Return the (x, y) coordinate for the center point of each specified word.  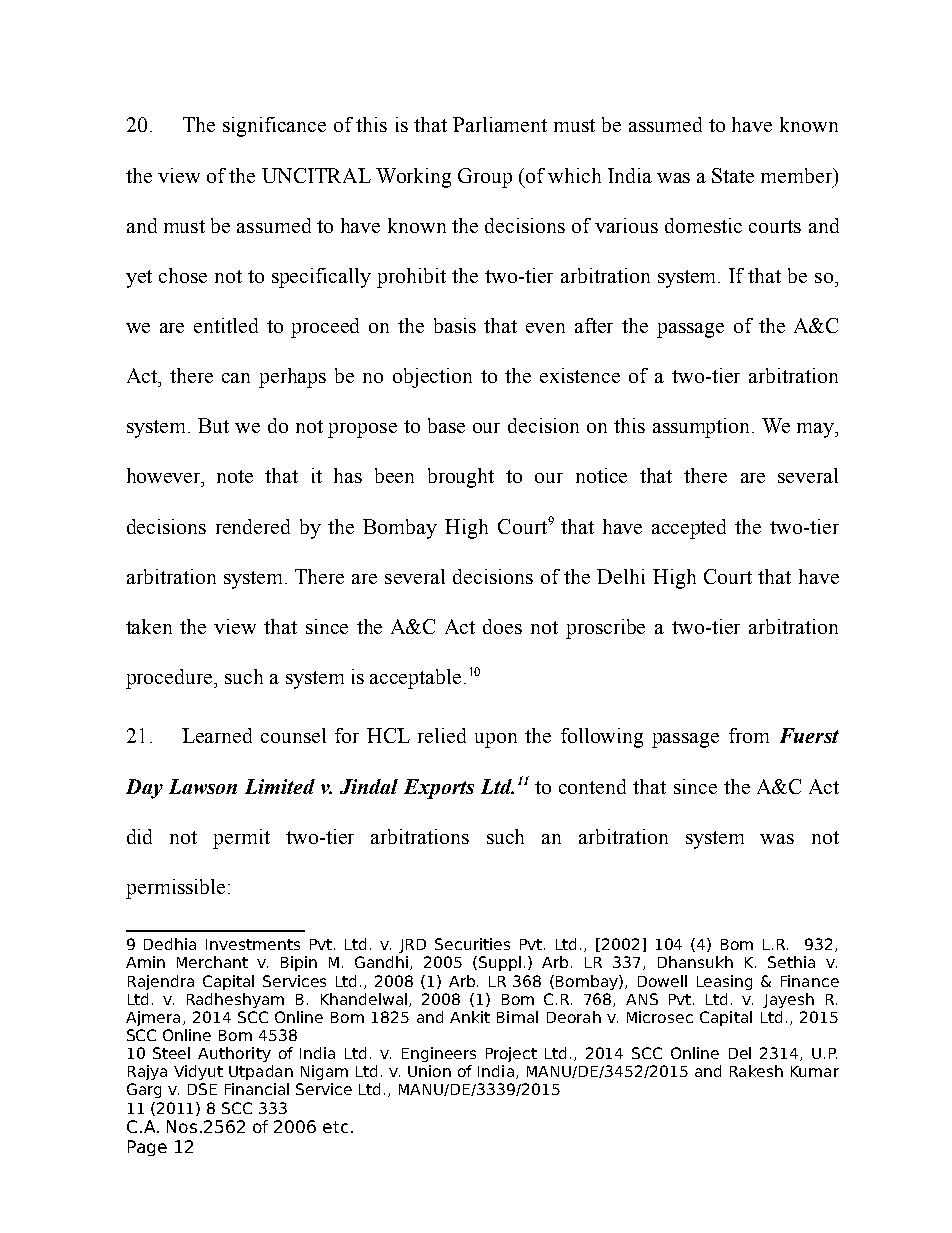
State (733, 175)
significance (274, 127)
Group (485, 178)
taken (149, 626)
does (502, 626)
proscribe (605, 629)
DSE (202, 1089)
